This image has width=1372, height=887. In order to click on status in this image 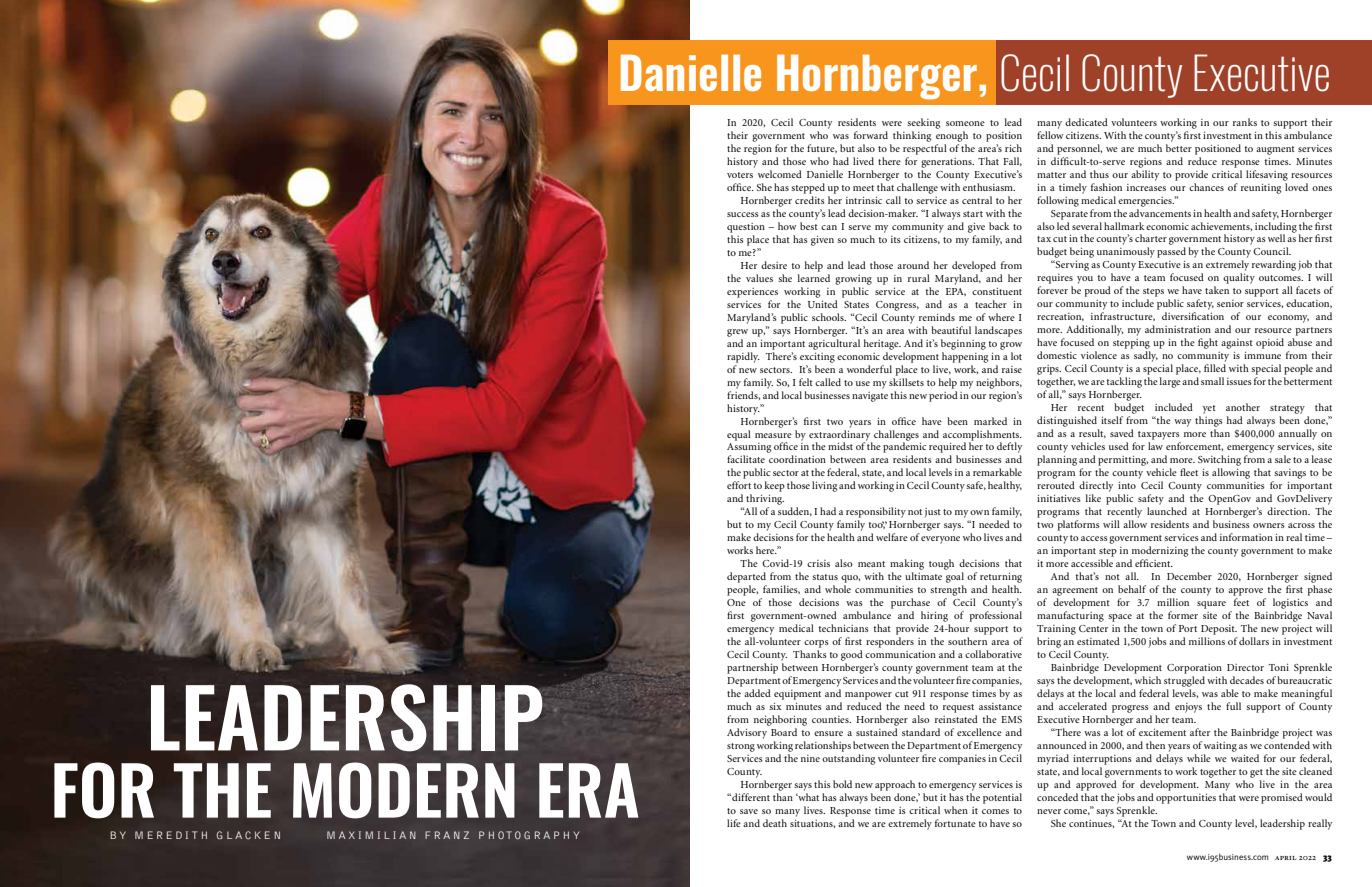, I will do `click(825, 577)`.
